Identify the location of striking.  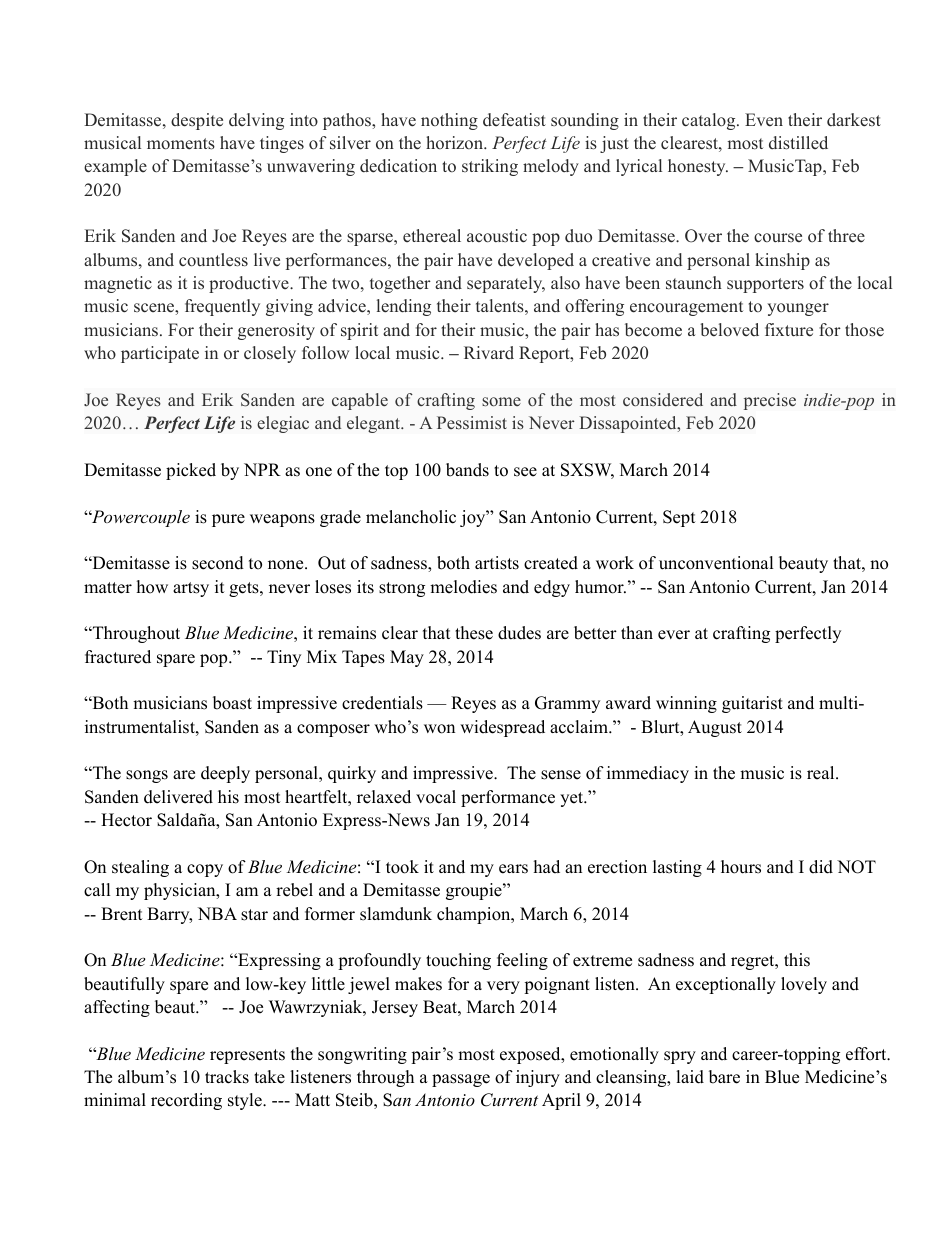
(490, 167).
